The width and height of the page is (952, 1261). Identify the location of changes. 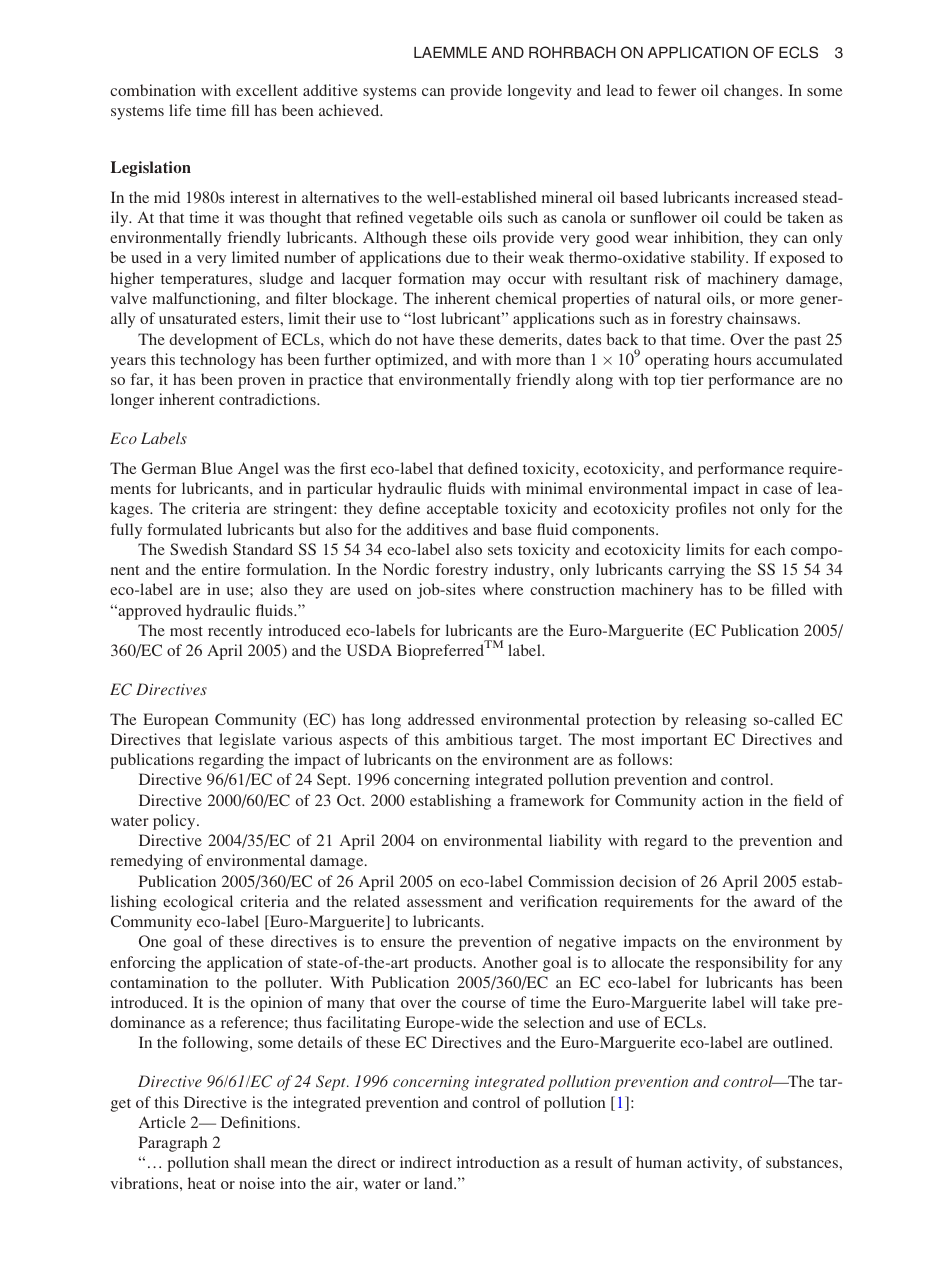
(752, 92).
